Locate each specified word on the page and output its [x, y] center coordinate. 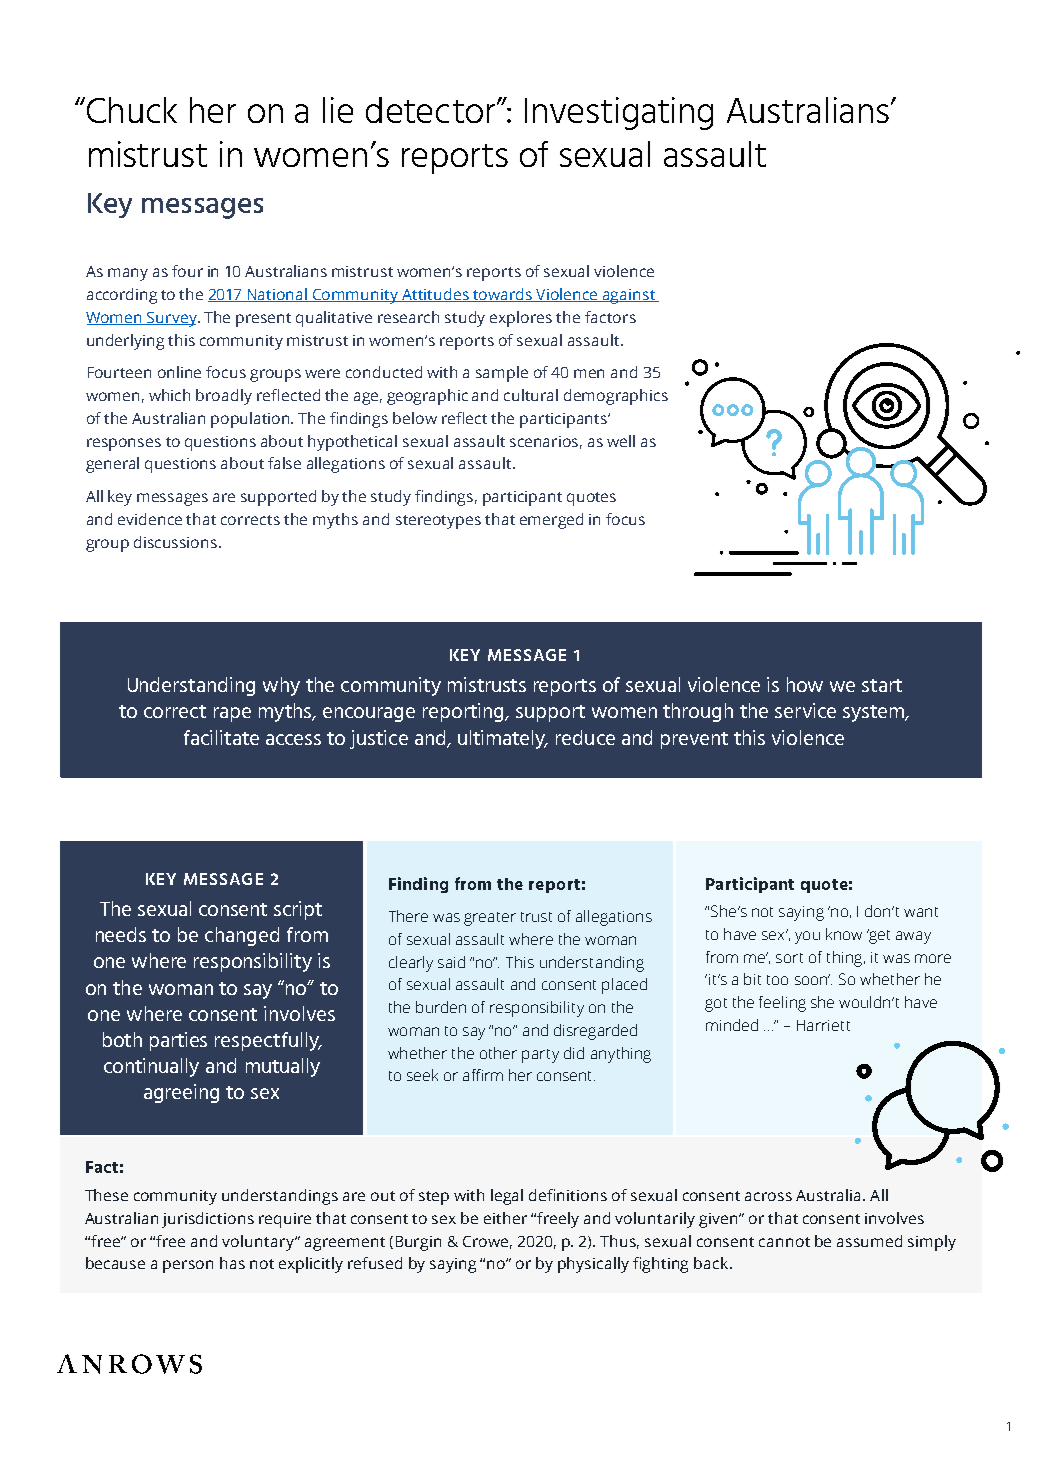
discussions [177, 542]
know [844, 934]
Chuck [130, 110]
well [621, 441]
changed [242, 936]
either [505, 1218]
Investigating [619, 113]
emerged [551, 521]
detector [432, 110]
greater [490, 919]
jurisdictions [208, 1220]
